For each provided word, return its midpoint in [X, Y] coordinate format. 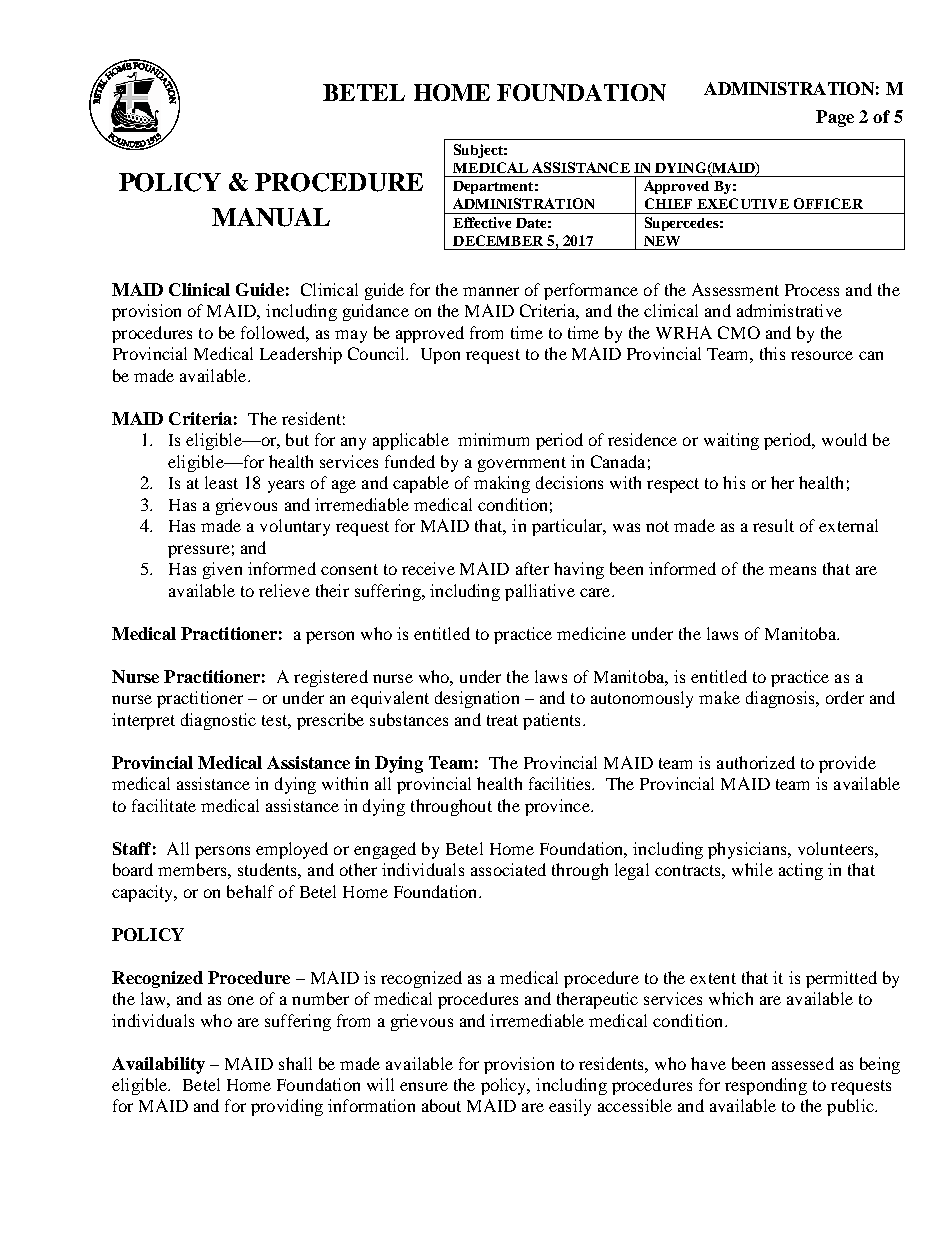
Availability [158, 1065]
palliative [540, 592]
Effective [482, 222]
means [792, 570]
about [441, 1105]
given [222, 570]
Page [835, 118]
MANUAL [271, 217]
